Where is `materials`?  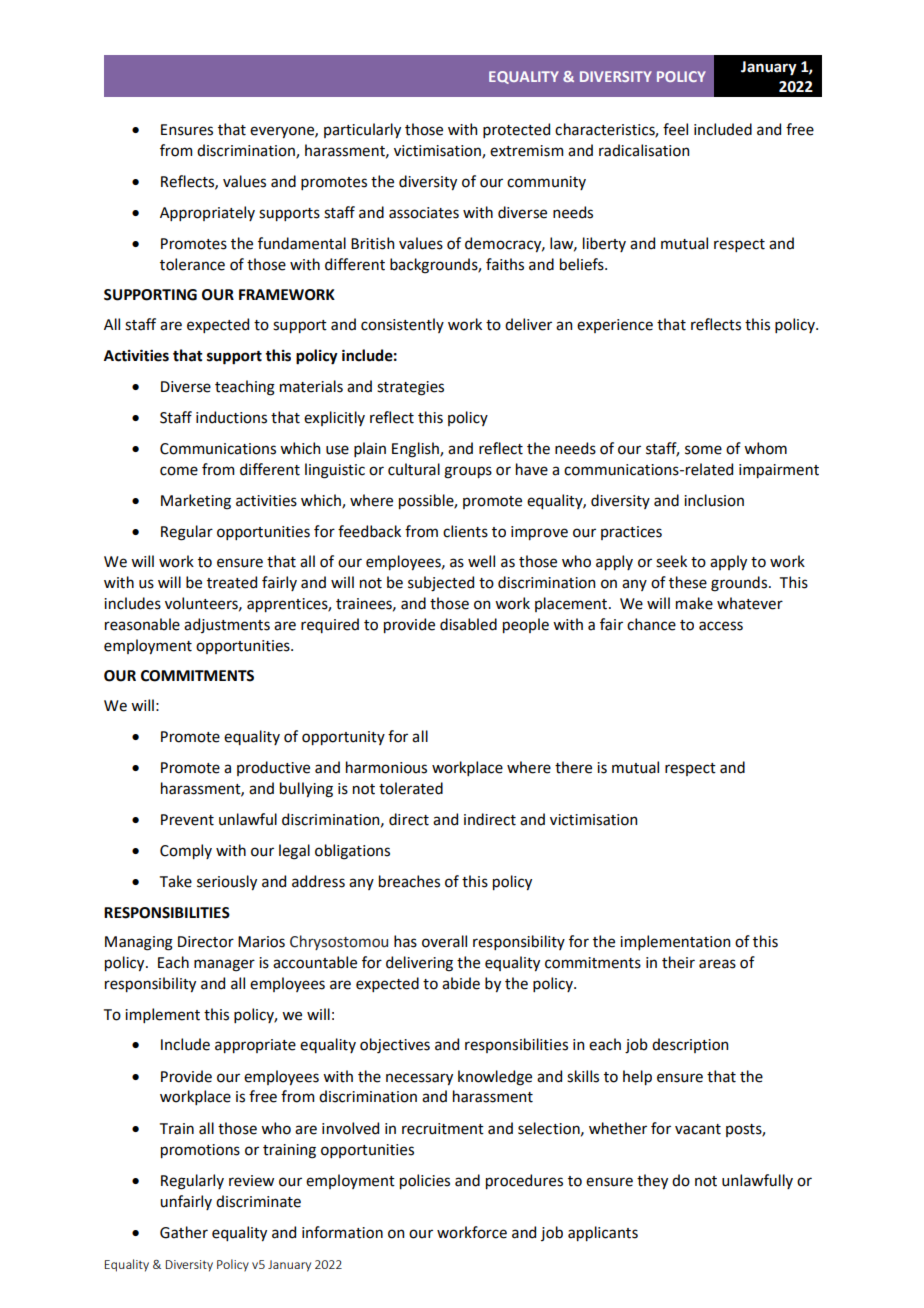
materials is located at coordinates (311, 386).
